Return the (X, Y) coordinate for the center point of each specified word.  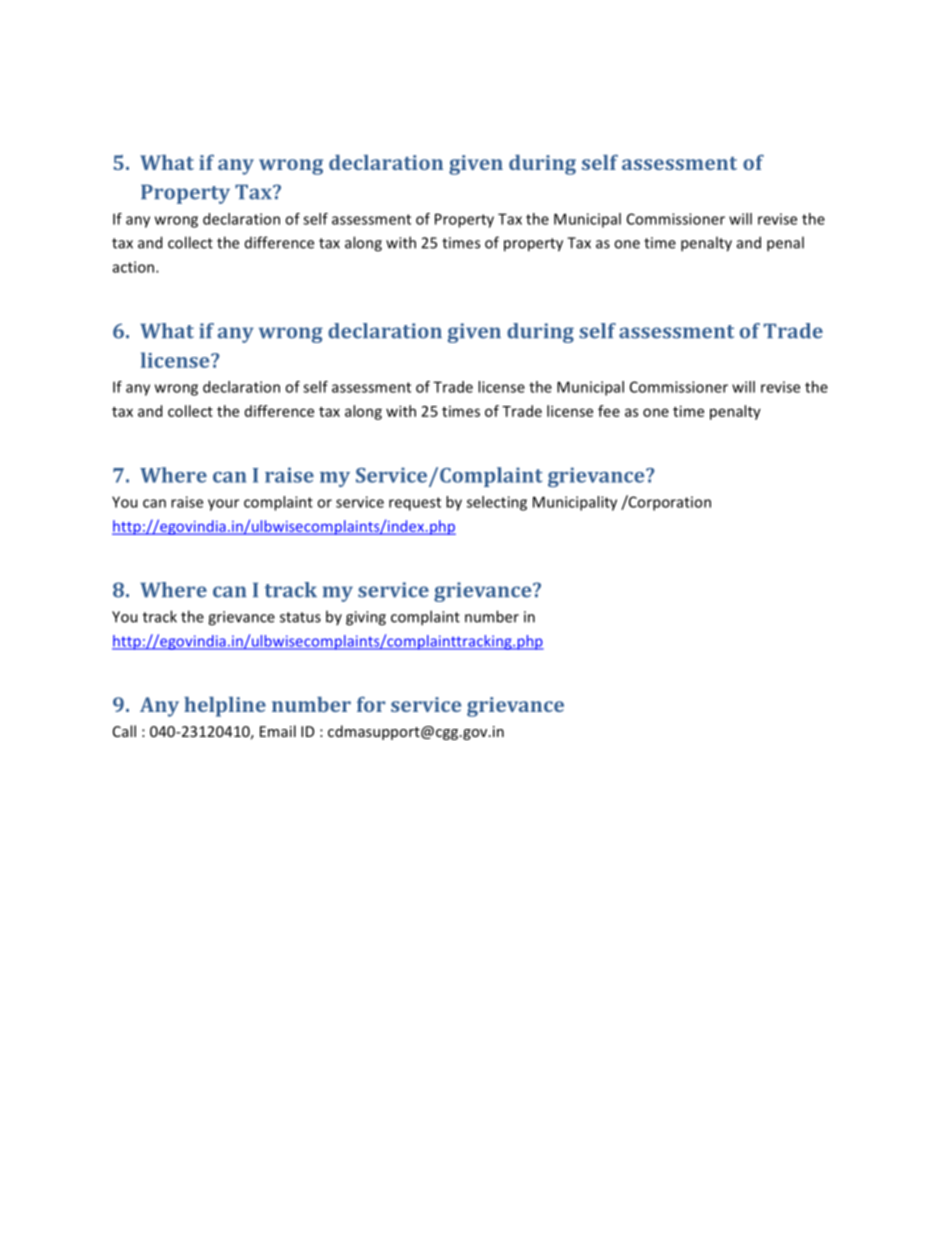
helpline (225, 707)
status (300, 617)
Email (278, 731)
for (371, 704)
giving (366, 618)
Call (124, 731)
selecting (497, 503)
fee (609, 411)
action (135, 267)
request (415, 504)
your (223, 505)
